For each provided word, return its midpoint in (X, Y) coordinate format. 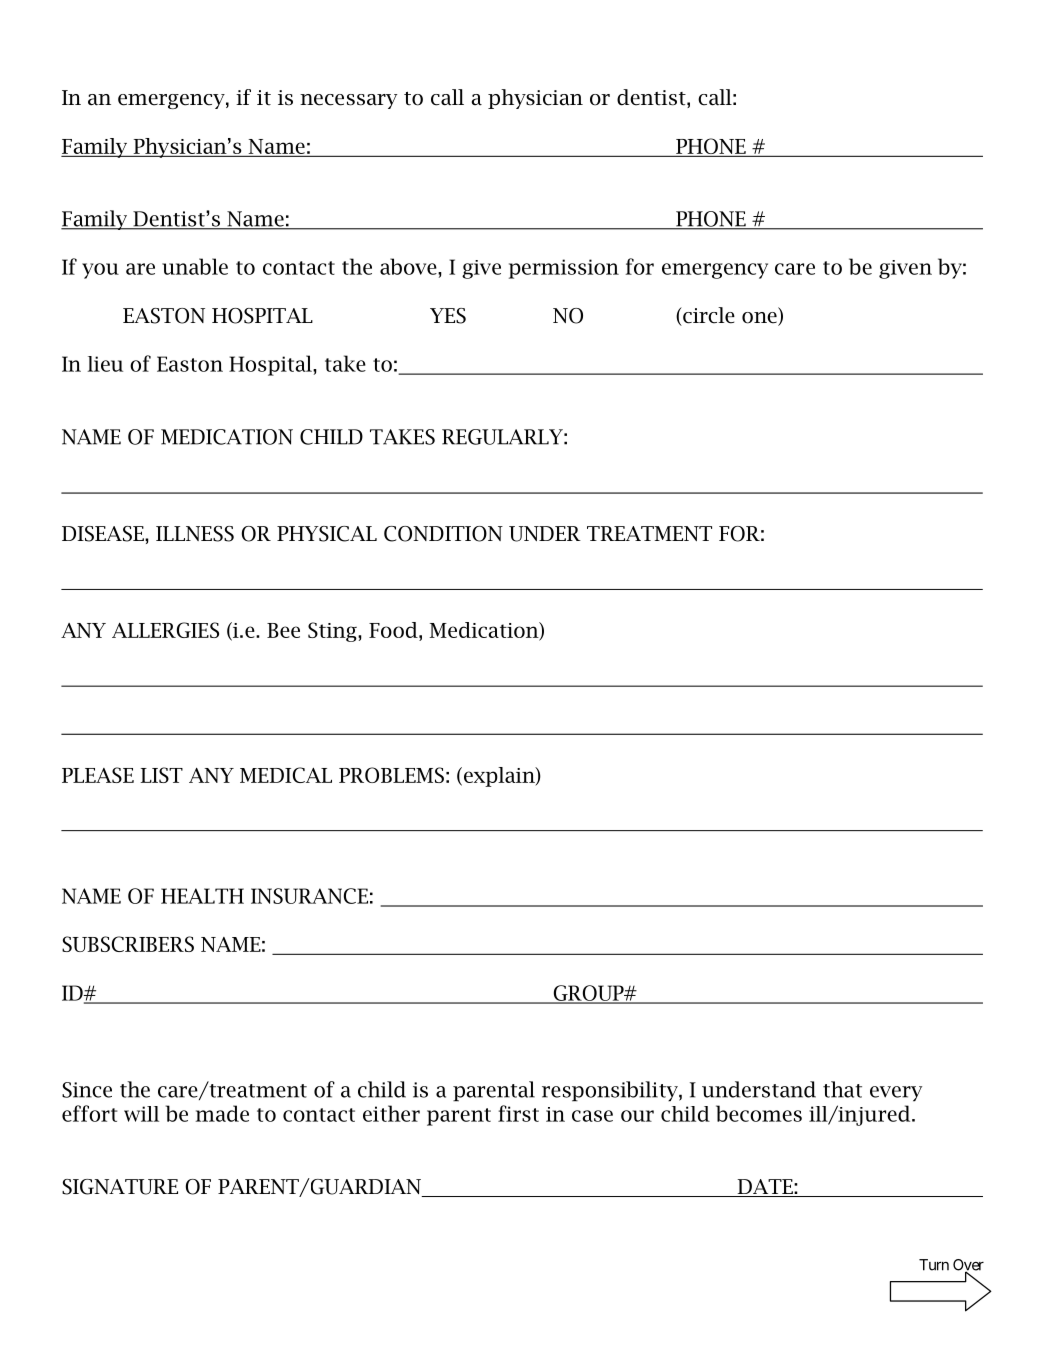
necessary (348, 101)
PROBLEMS (391, 775)
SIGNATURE (120, 1187)
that (842, 1089)
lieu (105, 364)
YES (448, 316)
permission (564, 269)
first (518, 1113)
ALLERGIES (165, 630)
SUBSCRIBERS (128, 944)
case (592, 1116)
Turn (934, 1265)
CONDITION (443, 534)
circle (708, 316)
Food (394, 630)
